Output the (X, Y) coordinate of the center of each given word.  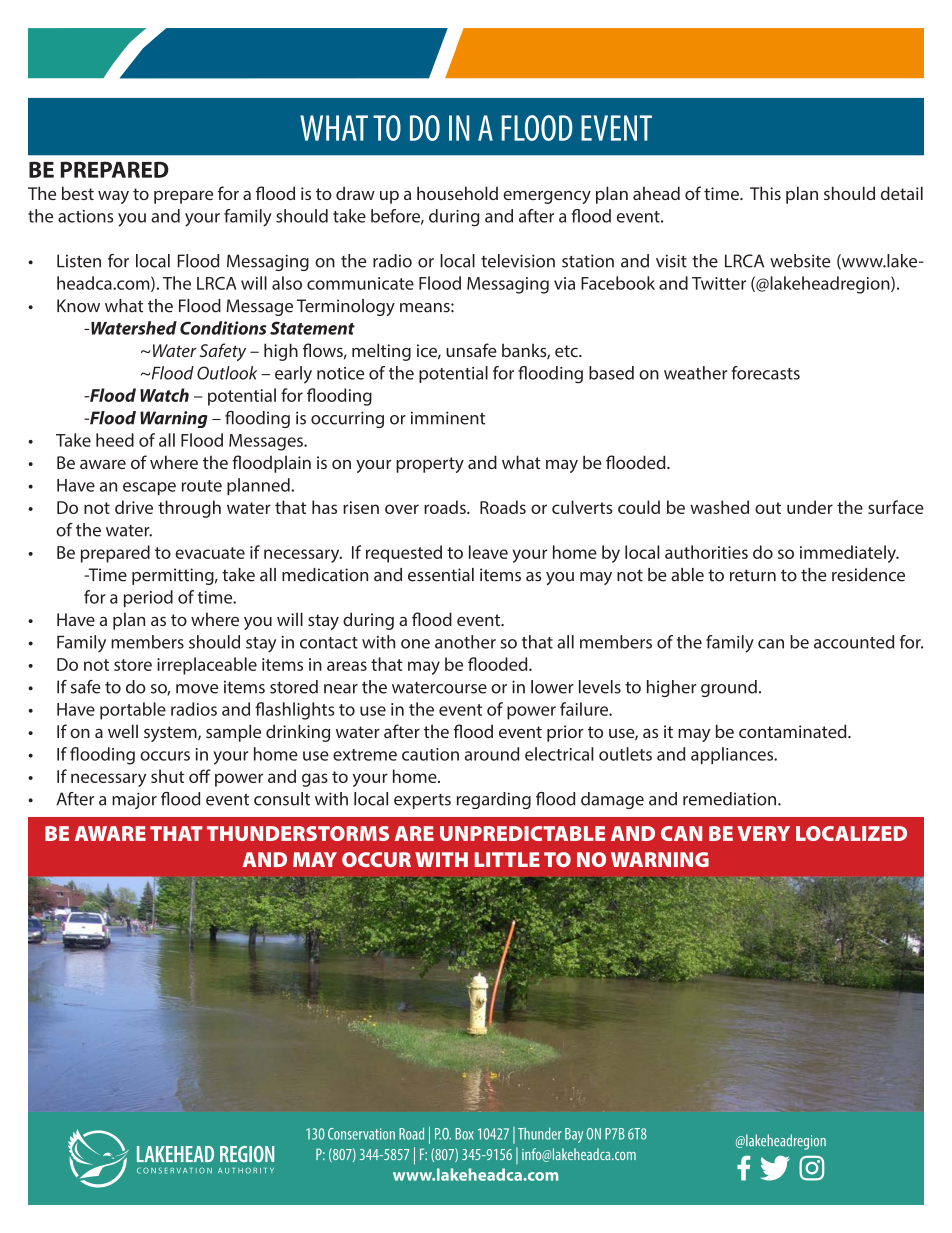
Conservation (361, 1134)
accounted (854, 642)
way (113, 197)
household (457, 193)
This (765, 193)
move (197, 689)
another (465, 642)
